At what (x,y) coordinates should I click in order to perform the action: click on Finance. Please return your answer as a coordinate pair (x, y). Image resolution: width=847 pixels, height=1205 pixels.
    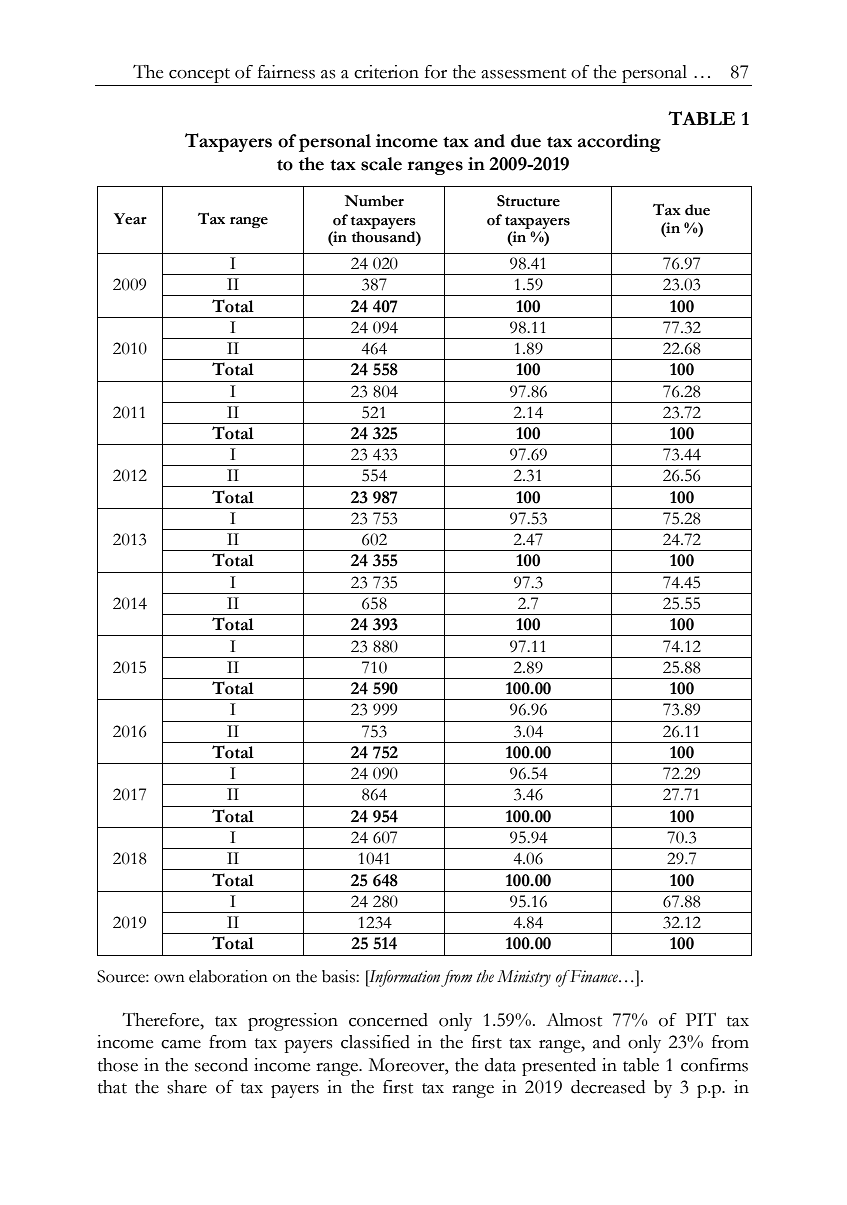
    Looking at the image, I should click on (594, 976).
